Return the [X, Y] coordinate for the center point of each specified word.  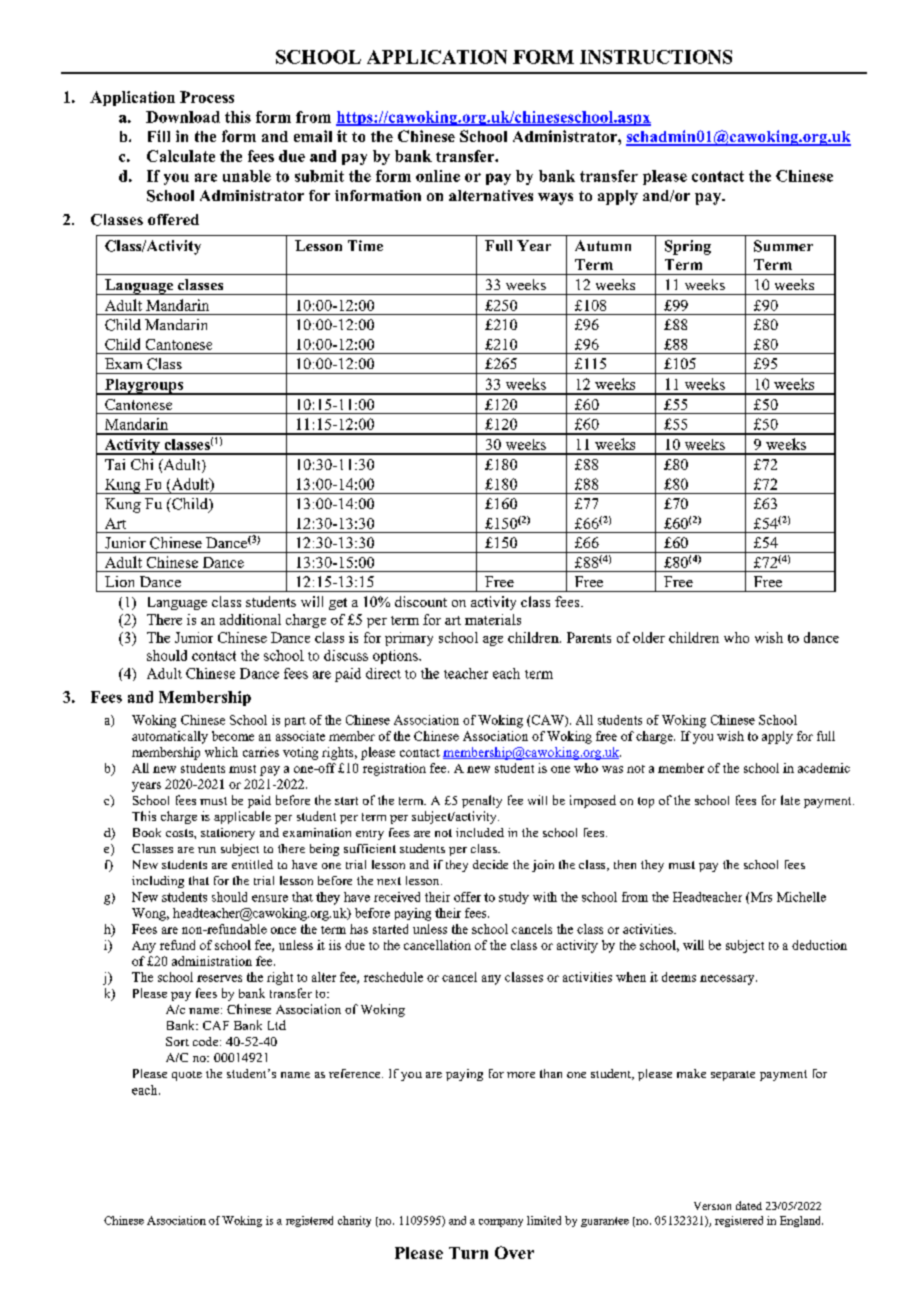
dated [749, 1205]
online [438, 176]
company [501, 1223]
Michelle [801, 897]
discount [421, 601]
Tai [115, 464]
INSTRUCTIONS [656, 57]
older [649, 637]
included [480, 832]
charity [354, 1221]
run [207, 850]
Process [207, 97]
